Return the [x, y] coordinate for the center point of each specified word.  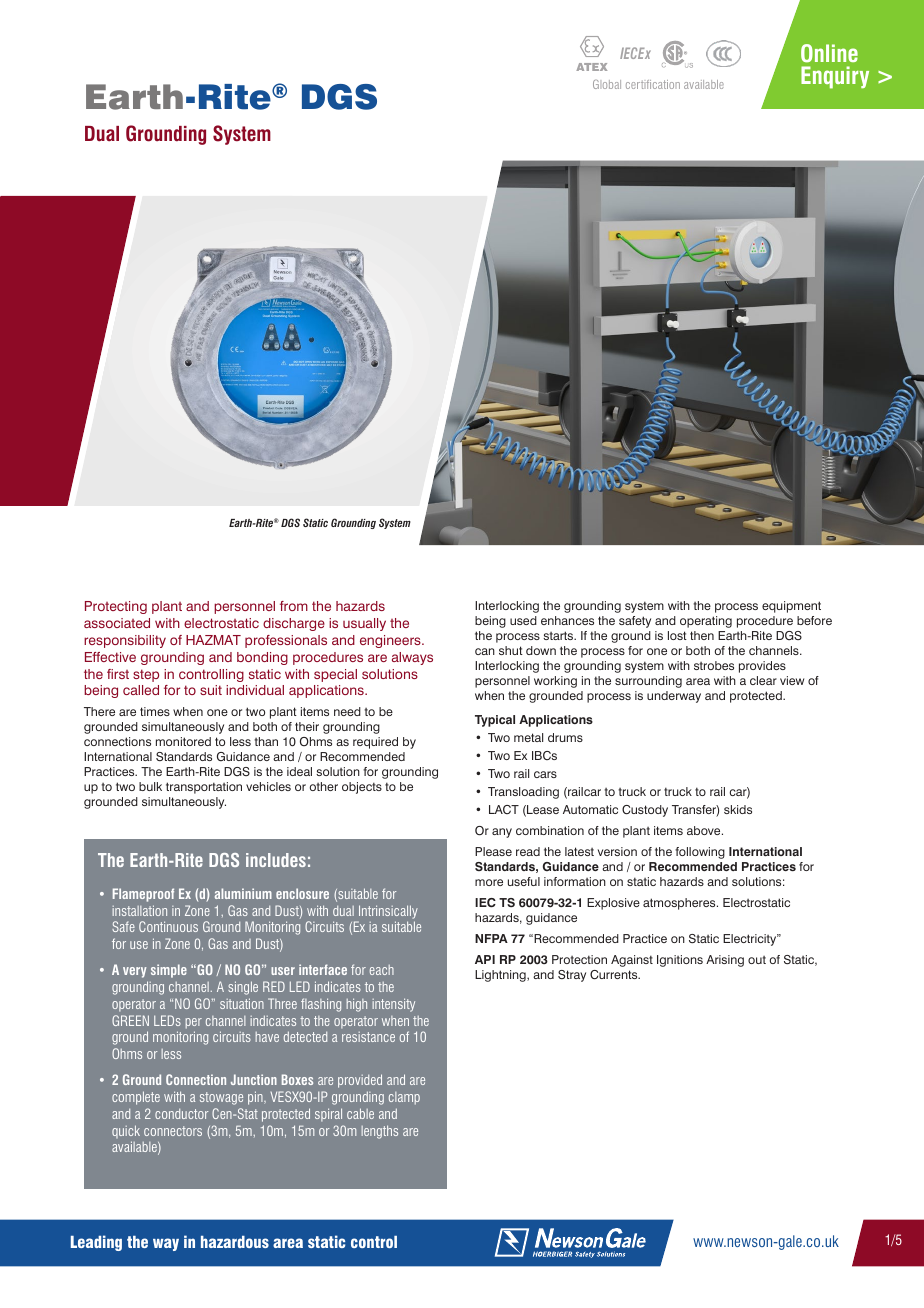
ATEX [591, 67]
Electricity [751, 940]
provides [762, 667]
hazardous [235, 1242]
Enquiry [835, 77]
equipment [791, 607]
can [485, 651]
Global [607, 84]
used [523, 620]
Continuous [168, 926]
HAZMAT [213, 640]
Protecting [116, 607]
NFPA [491, 938]
